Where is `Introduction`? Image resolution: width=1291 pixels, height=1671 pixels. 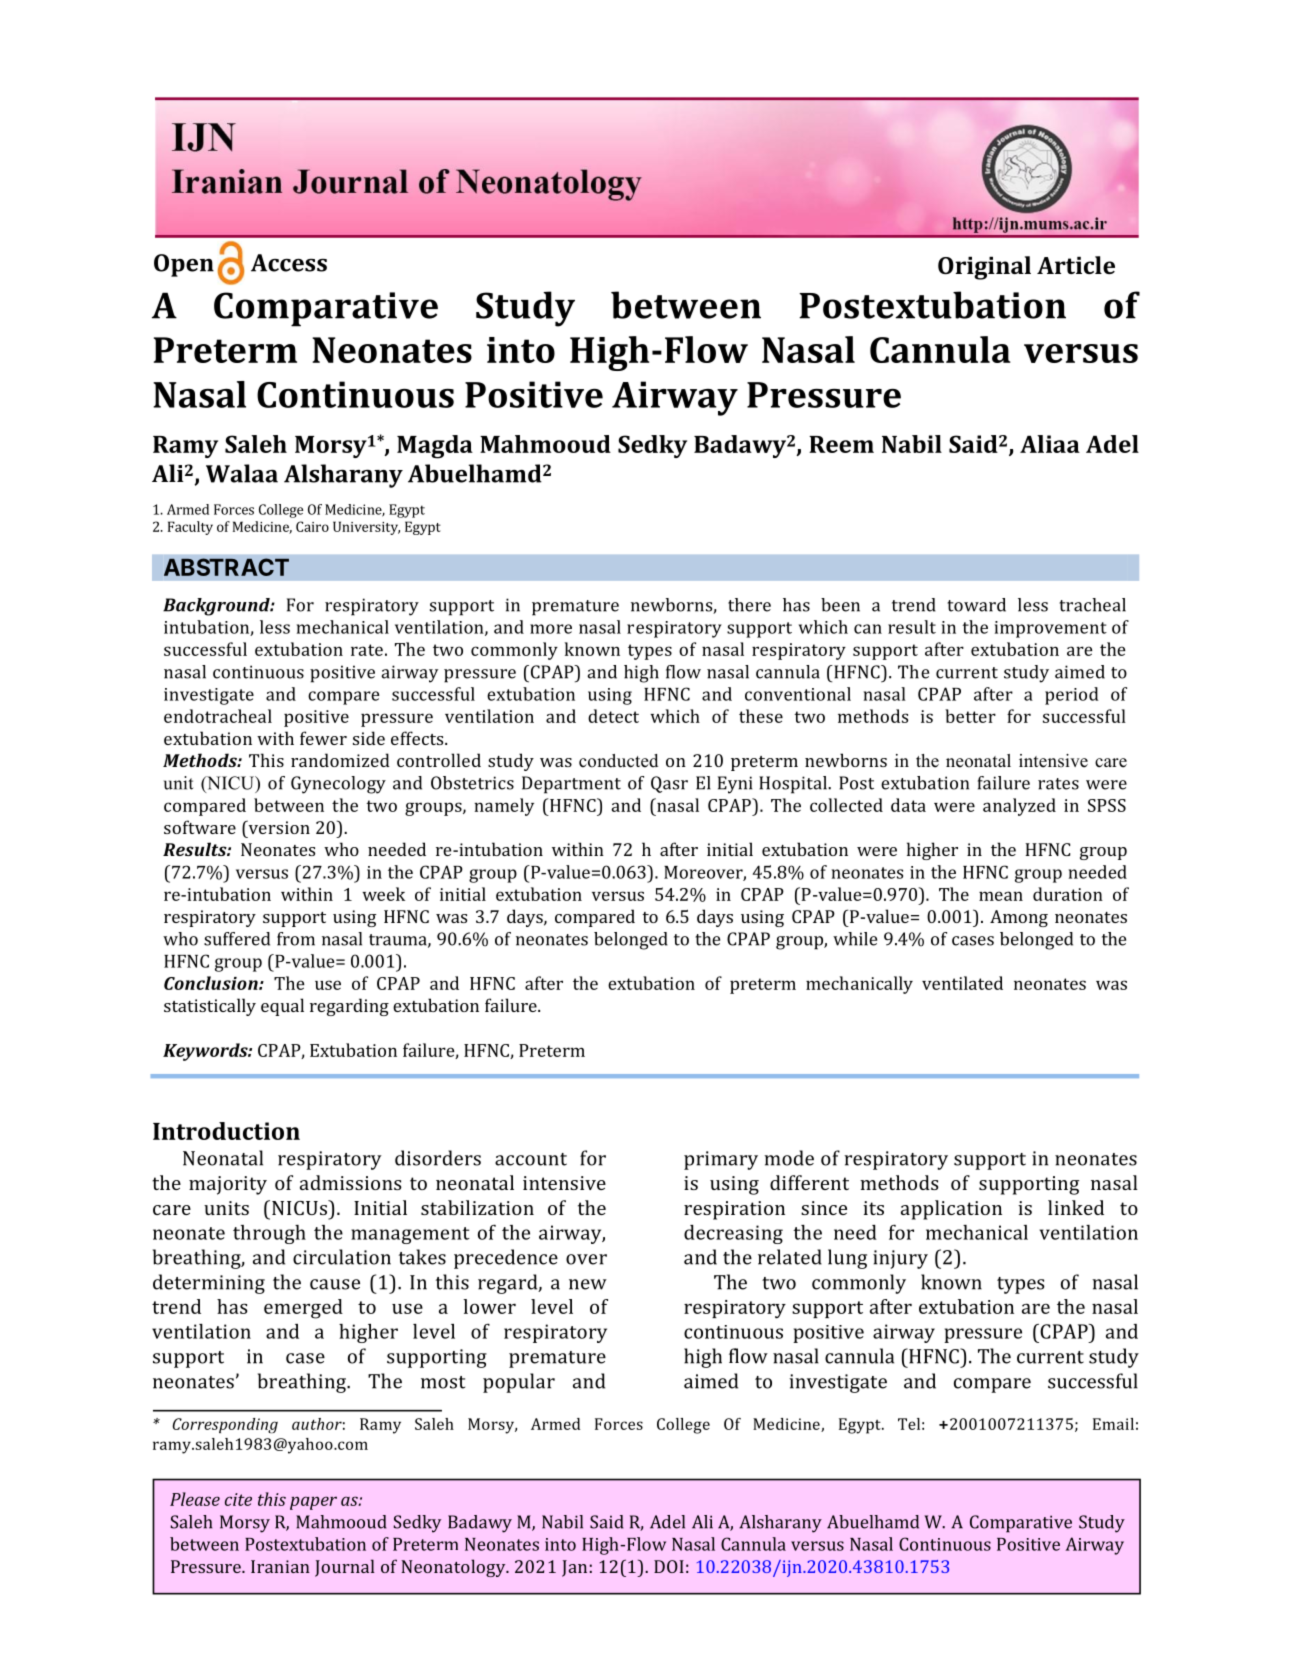 Introduction is located at coordinates (226, 1131).
